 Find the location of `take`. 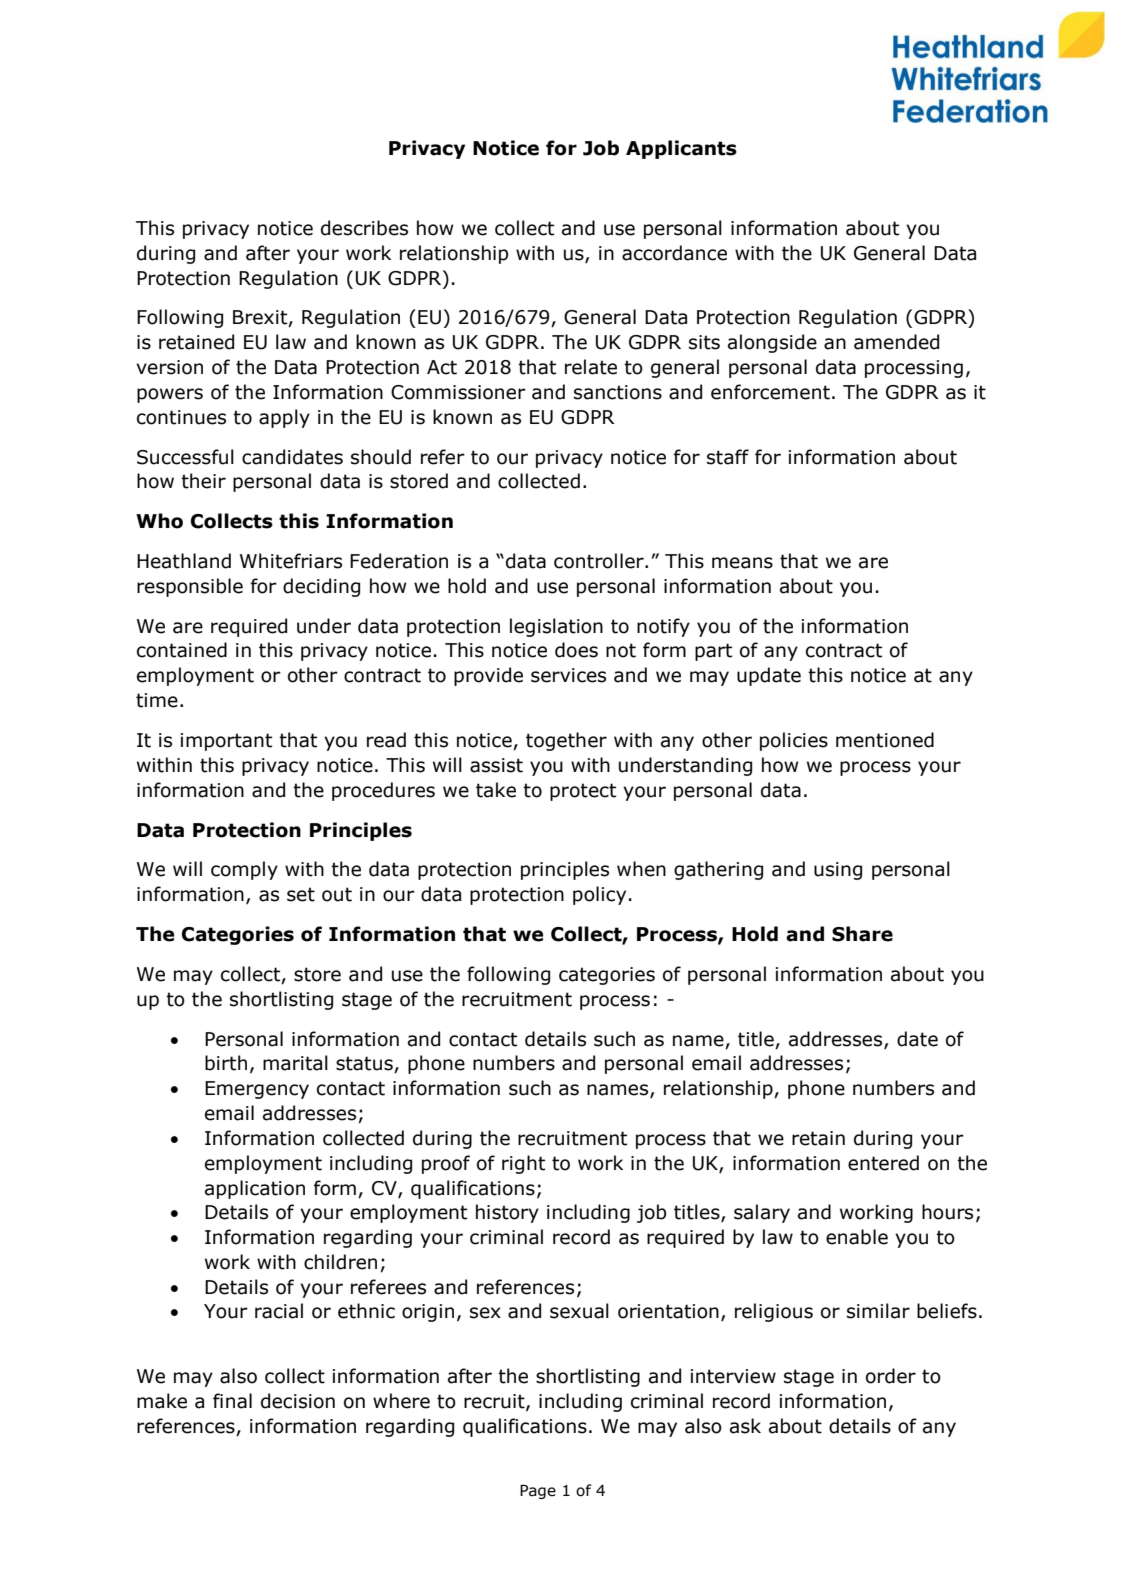

take is located at coordinates (496, 790).
